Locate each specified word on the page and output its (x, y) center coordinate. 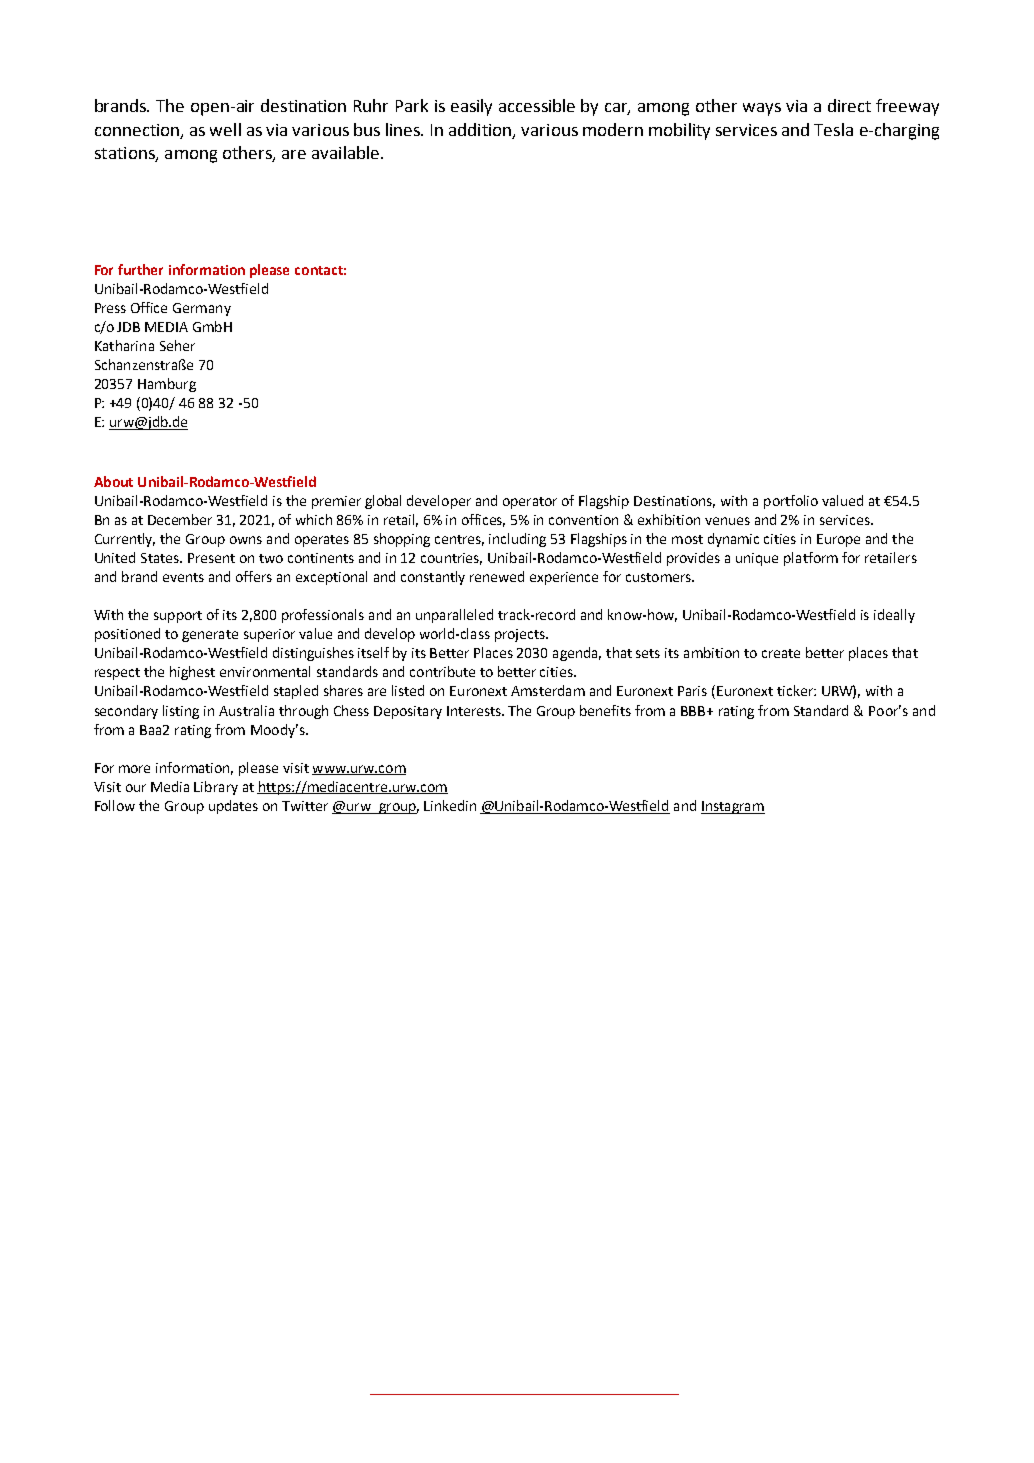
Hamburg (167, 385)
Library (216, 788)
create (781, 653)
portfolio (791, 502)
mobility (679, 131)
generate (210, 636)
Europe (838, 540)
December (180, 519)
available (347, 152)
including (517, 540)
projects (521, 635)
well (225, 129)
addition (481, 130)
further (140, 269)
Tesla (833, 129)
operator (530, 503)
